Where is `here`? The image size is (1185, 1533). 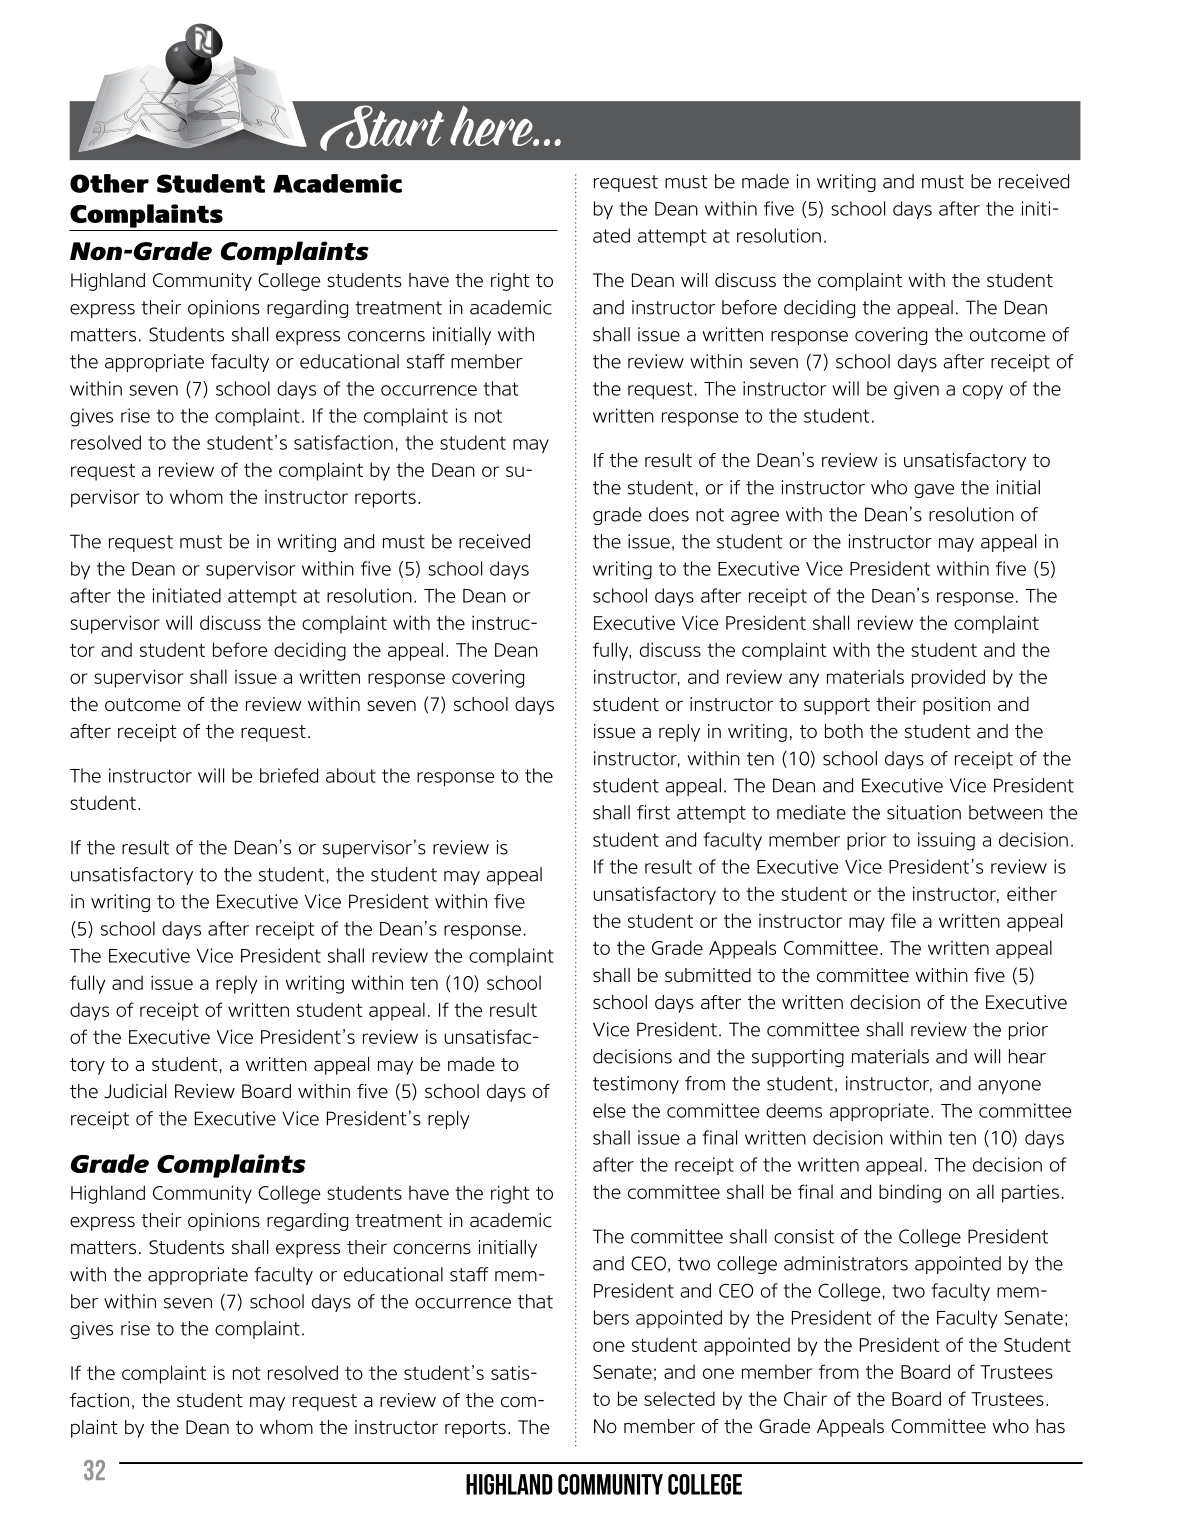 here is located at coordinates (492, 126).
